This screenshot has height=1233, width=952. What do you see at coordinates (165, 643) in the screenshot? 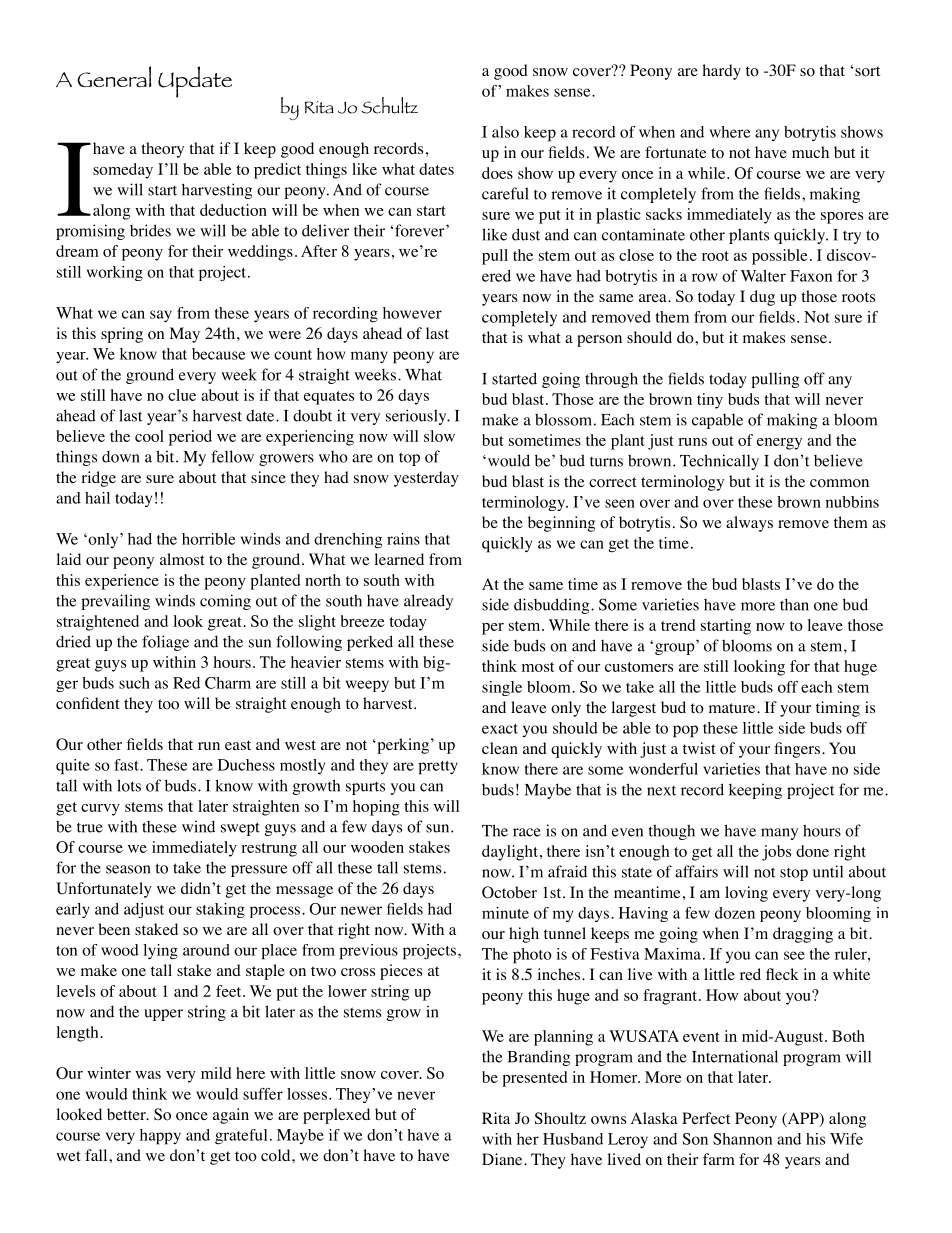
I see `foliage` at bounding box center [165, 643].
